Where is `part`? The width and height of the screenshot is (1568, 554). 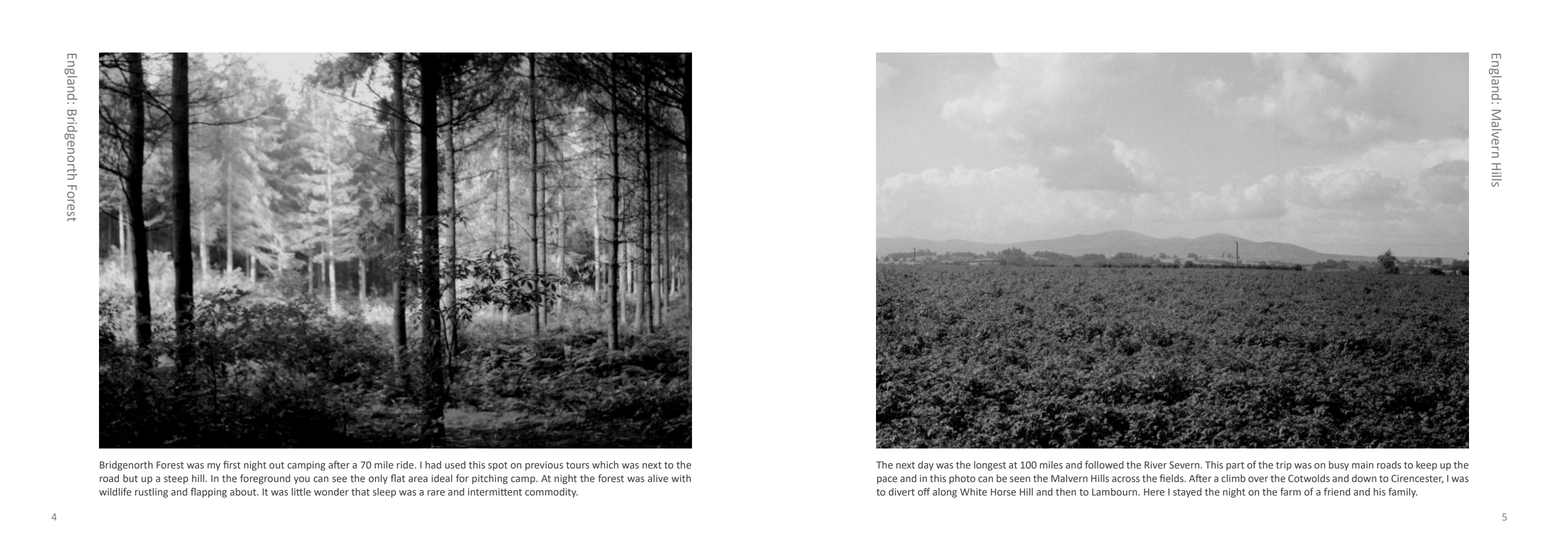
part is located at coordinates (1235, 466).
